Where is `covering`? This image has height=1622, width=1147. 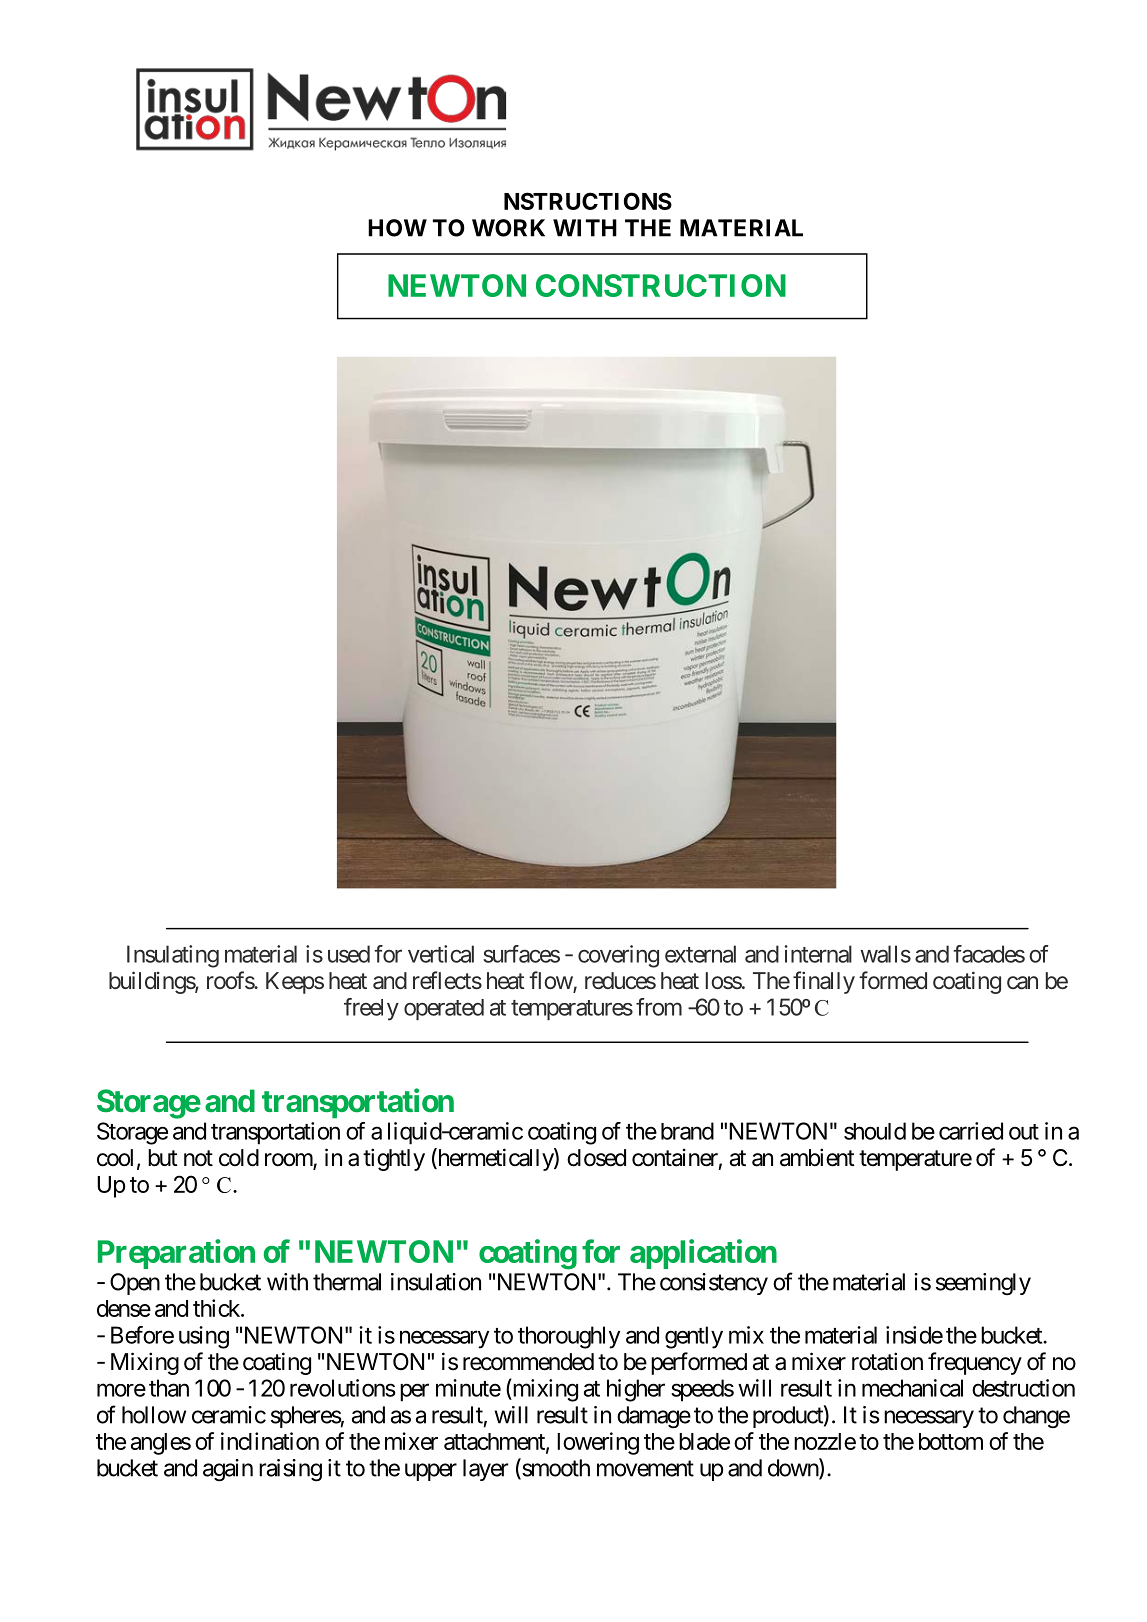 covering is located at coordinates (618, 956).
